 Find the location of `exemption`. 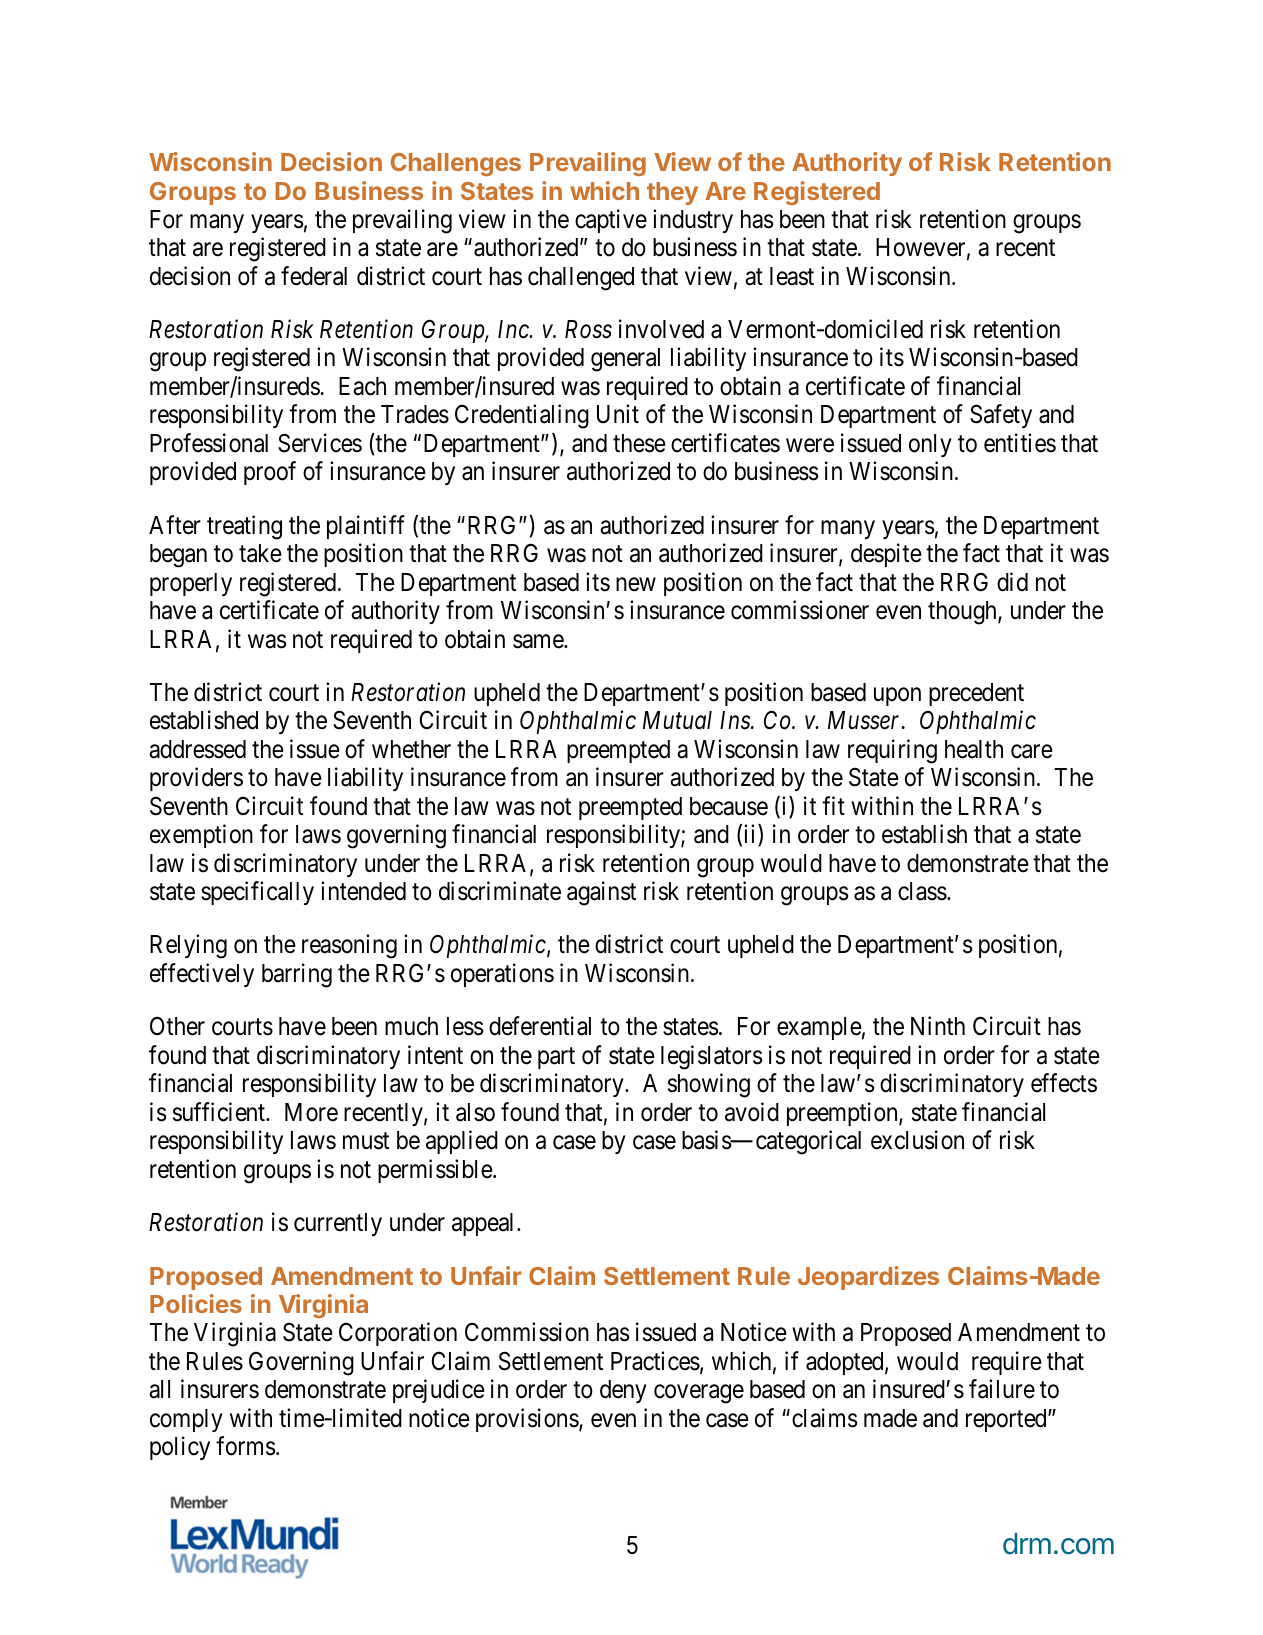

exemption is located at coordinates (201, 836).
